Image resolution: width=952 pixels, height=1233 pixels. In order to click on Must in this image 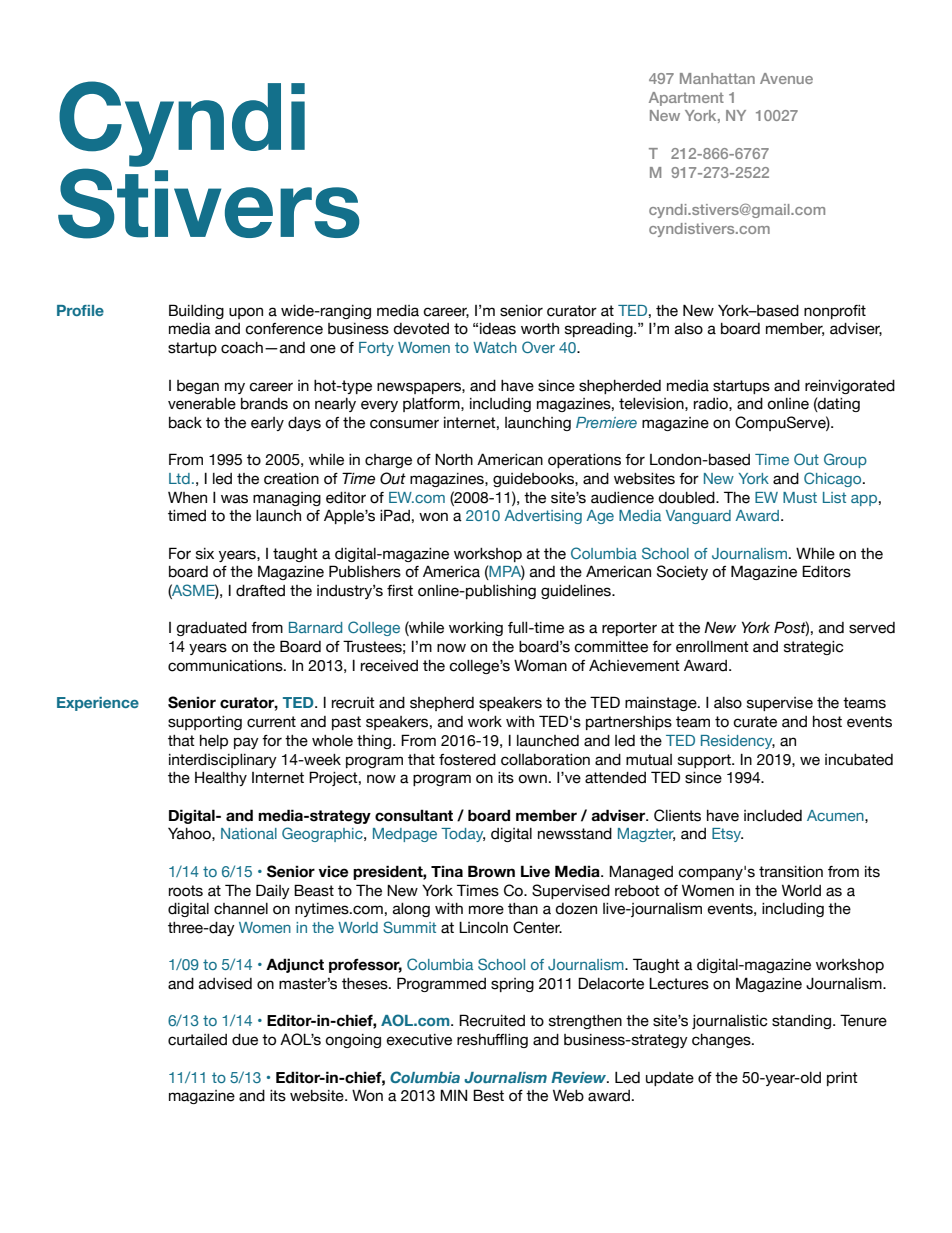, I will do `click(800, 497)`.
